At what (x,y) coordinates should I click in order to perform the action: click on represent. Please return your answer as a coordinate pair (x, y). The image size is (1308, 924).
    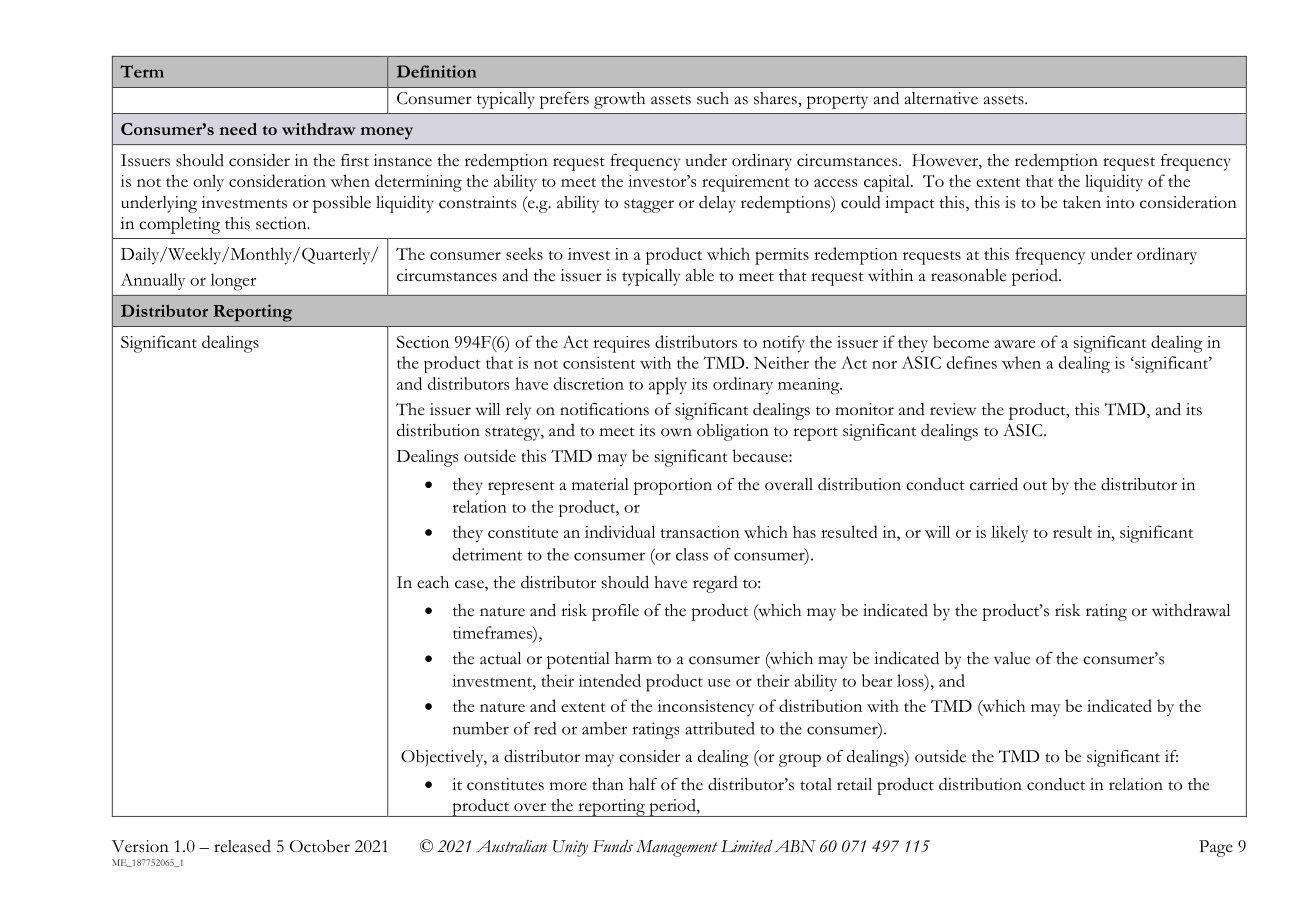
    Looking at the image, I should click on (521, 488).
